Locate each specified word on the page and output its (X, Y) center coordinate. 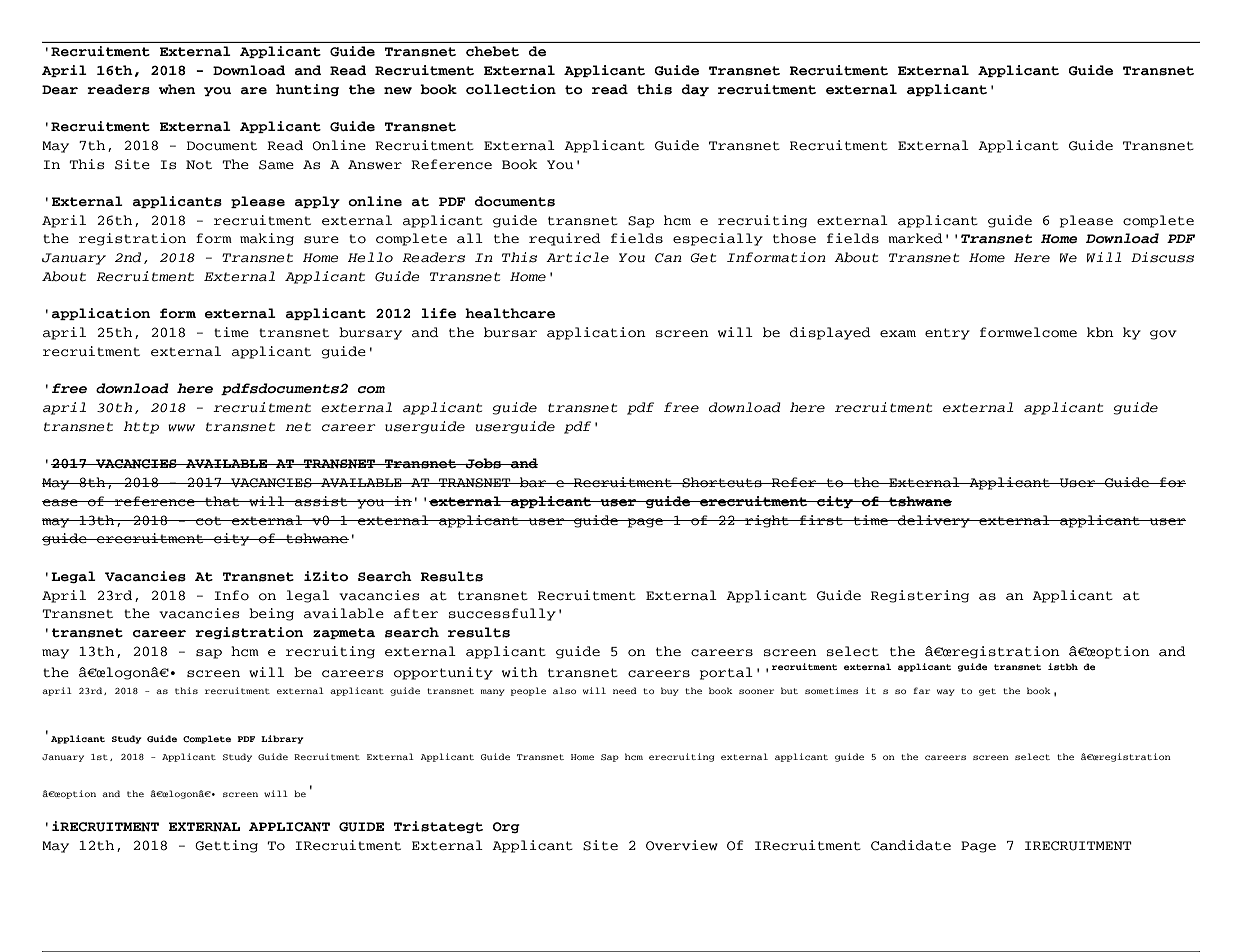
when (177, 89)
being (271, 614)
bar (533, 482)
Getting (226, 846)
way (946, 692)
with (520, 672)
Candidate (911, 845)
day (695, 90)
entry (947, 334)
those (794, 238)
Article (577, 257)
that (222, 501)
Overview (682, 845)
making (267, 239)
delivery (934, 521)
